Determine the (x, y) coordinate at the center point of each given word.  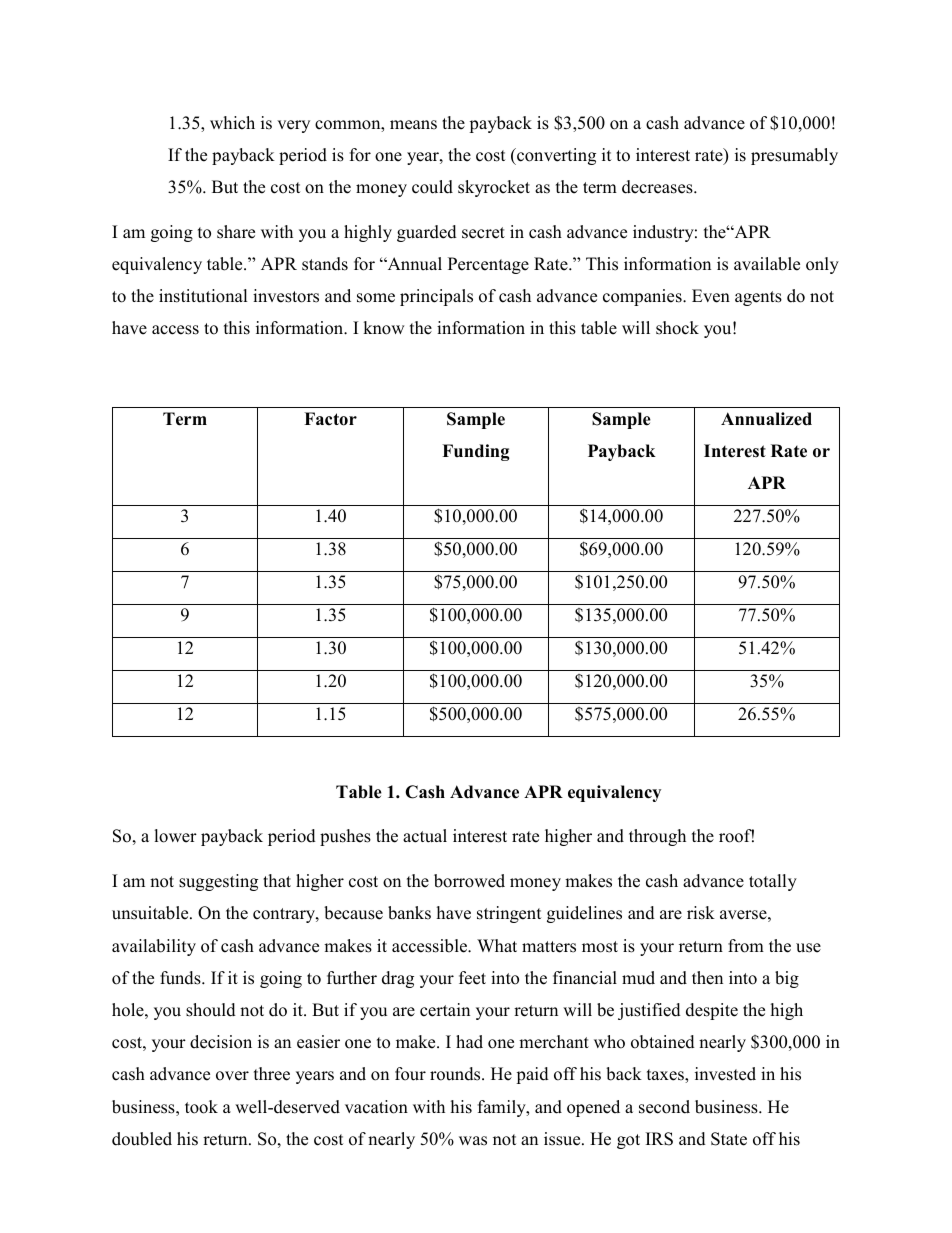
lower (175, 836)
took (201, 1107)
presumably (794, 156)
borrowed (469, 881)
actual (425, 836)
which (232, 123)
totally (773, 882)
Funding (475, 452)
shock (677, 328)
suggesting (218, 882)
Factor (330, 419)
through (657, 837)
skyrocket (494, 188)
